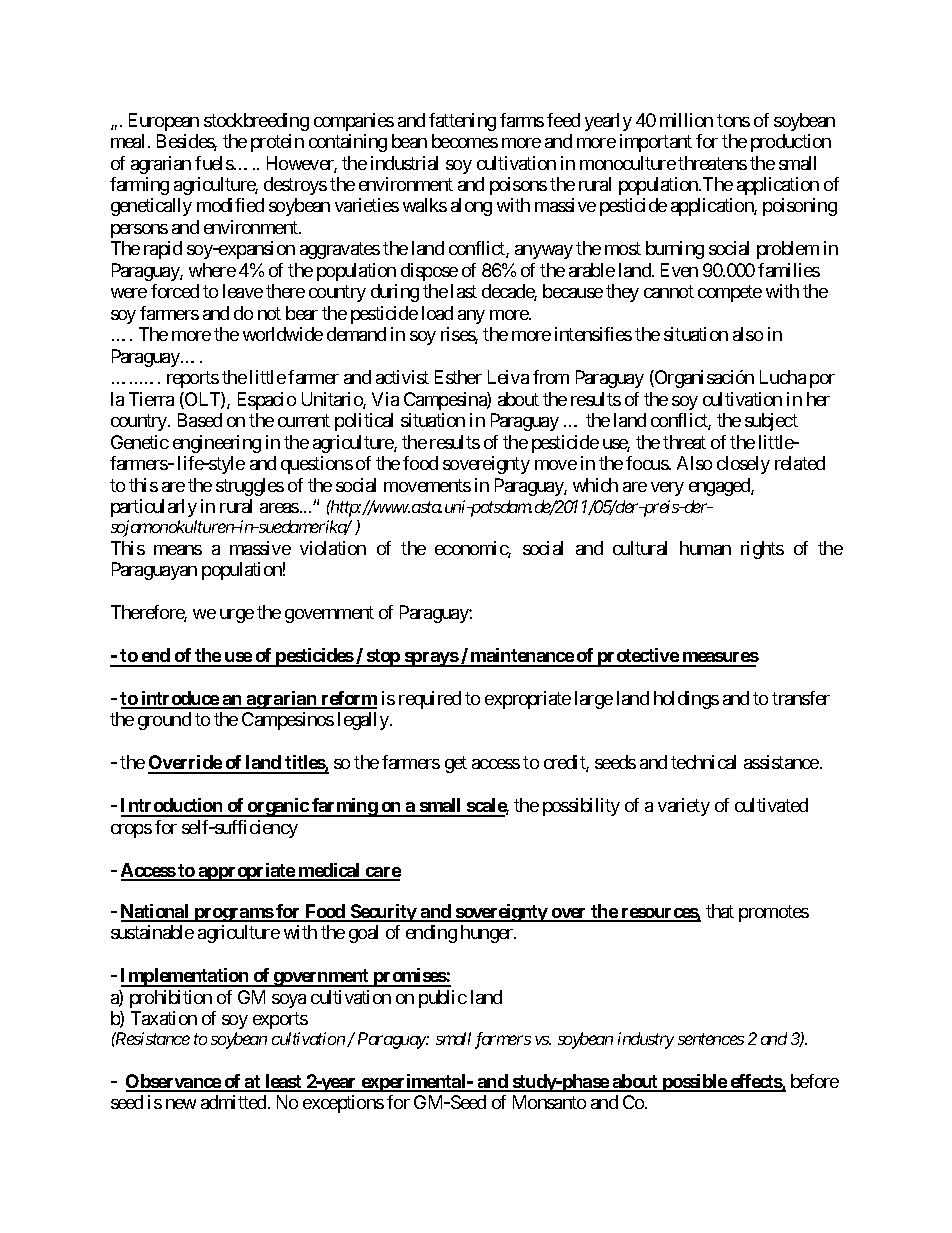 This screenshot has width=952, height=1233. Describe the element at coordinates (522, 657) in the screenshot. I see `maintenance` at that location.
